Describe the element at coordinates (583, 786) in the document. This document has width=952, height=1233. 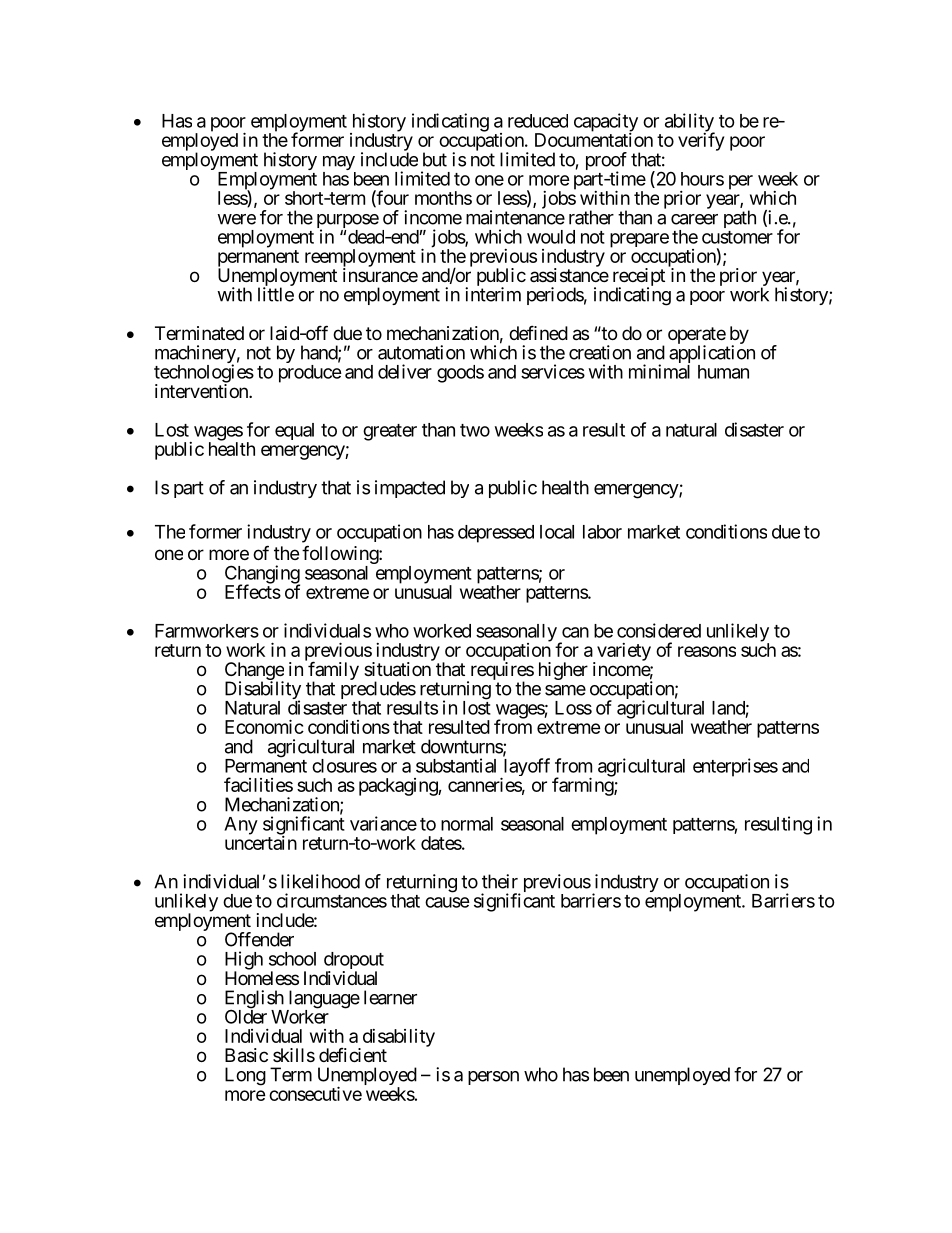
I see `farming` at that location.
